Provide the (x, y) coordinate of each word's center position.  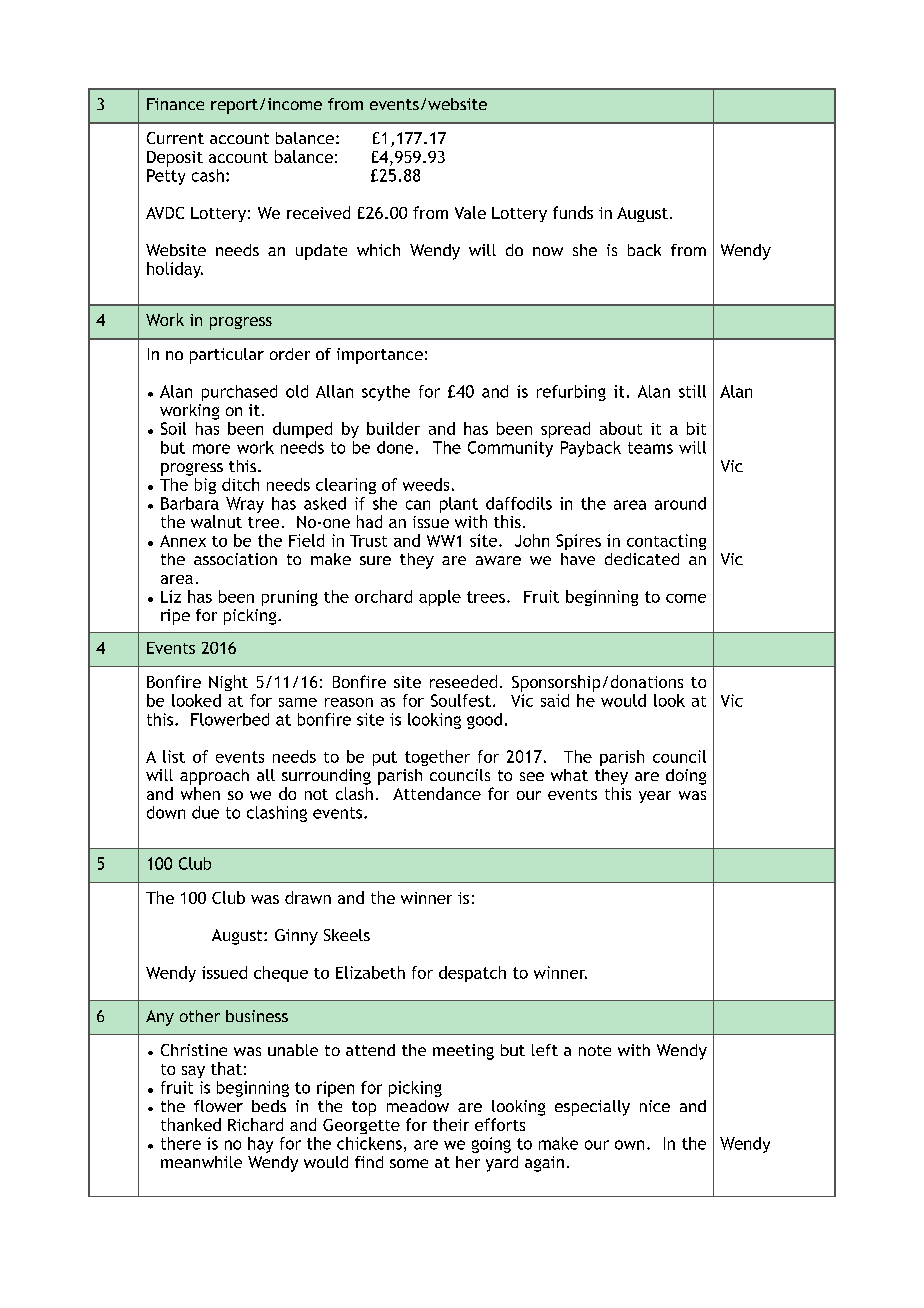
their (451, 1124)
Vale (470, 212)
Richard (255, 1124)
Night (228, 683)
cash (208, 175)
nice (655, 1106)
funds (573, 212)
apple (440, 598)
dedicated (642, 559)
